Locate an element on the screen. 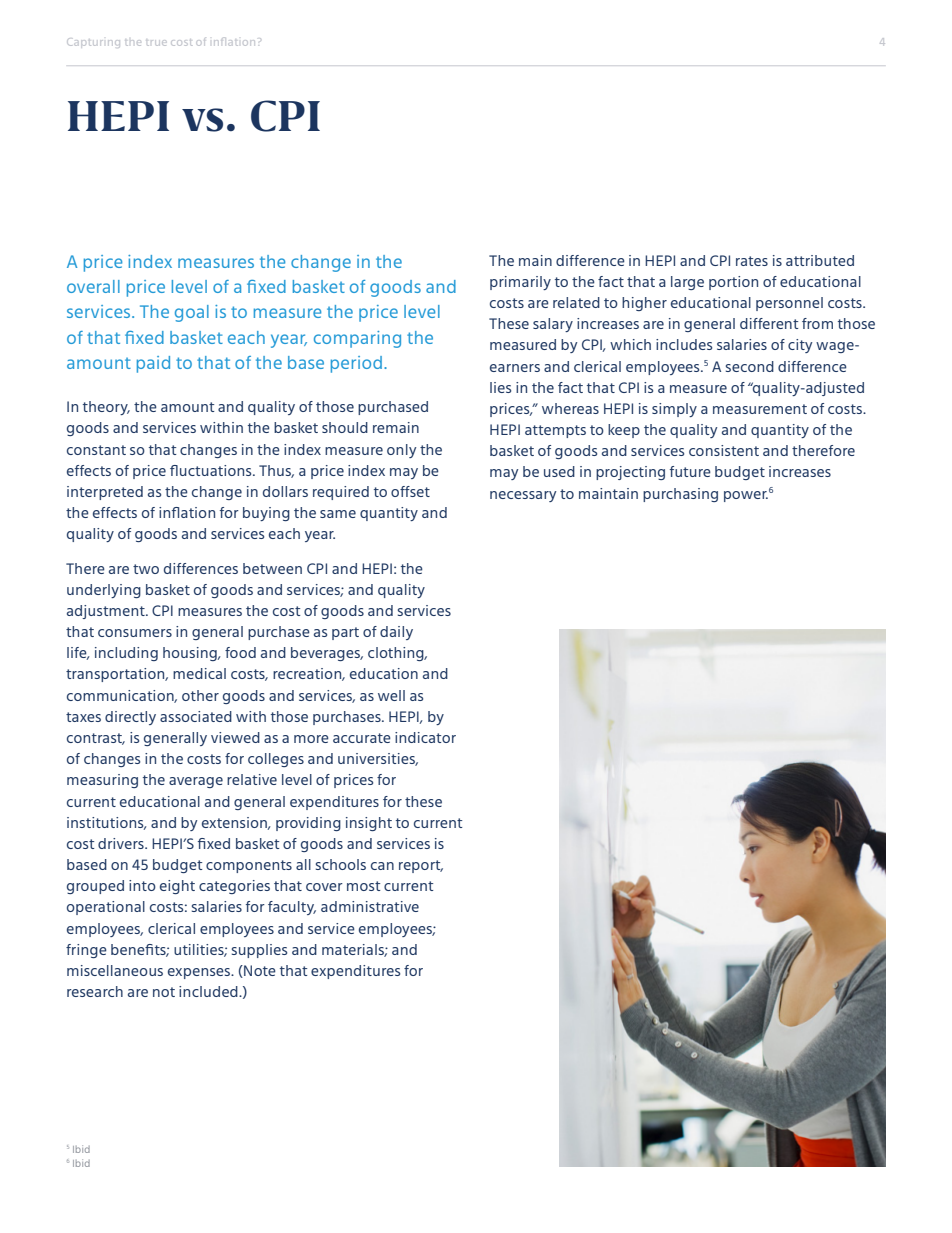  primarily is located at coordinates (520, 283).
